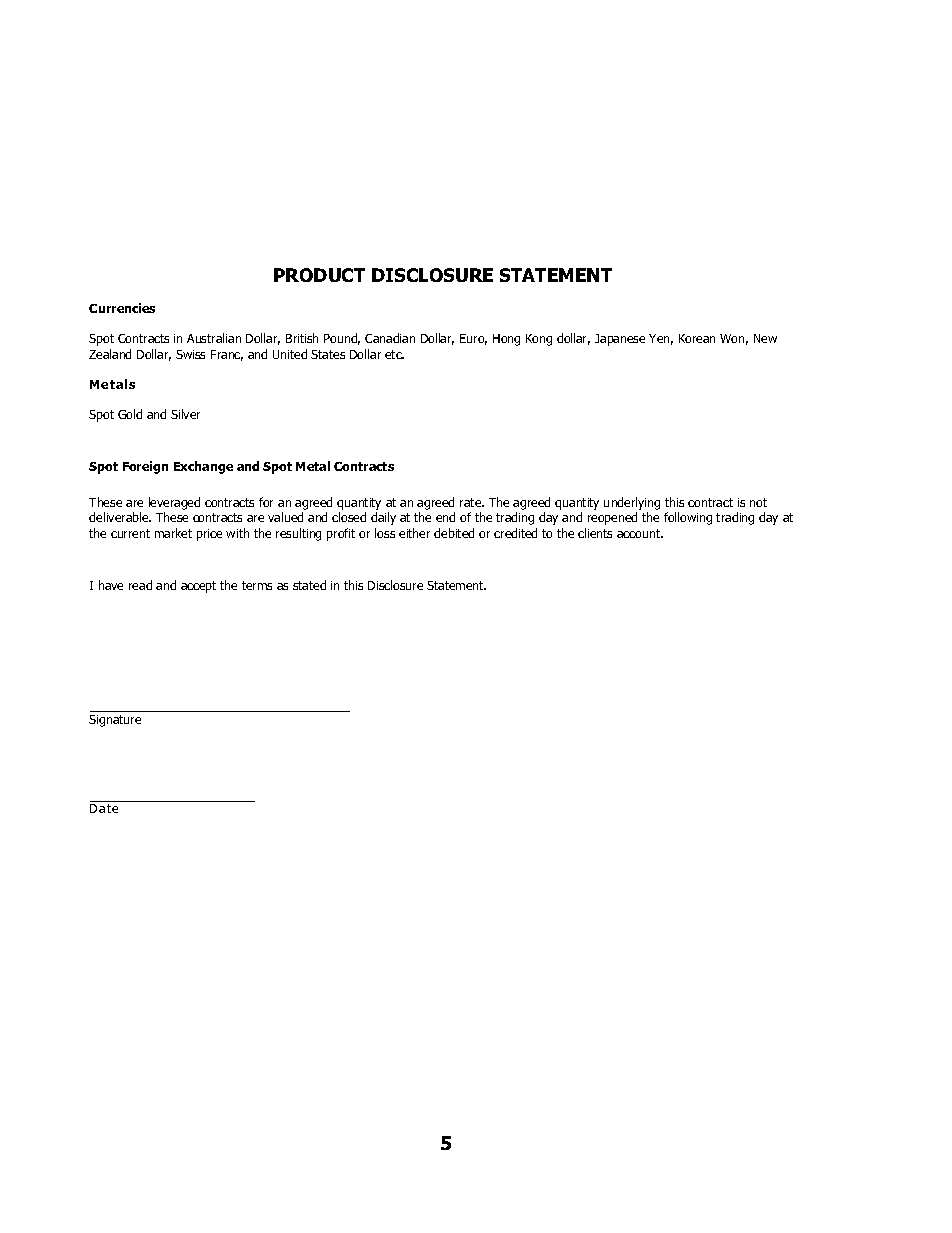 Image resolution: width=952 pixels, height=1233 pixels. What do you see at coordinates (174, 505) in the screenshot?
I see `leveraged` at bounding box center [174, 505].
